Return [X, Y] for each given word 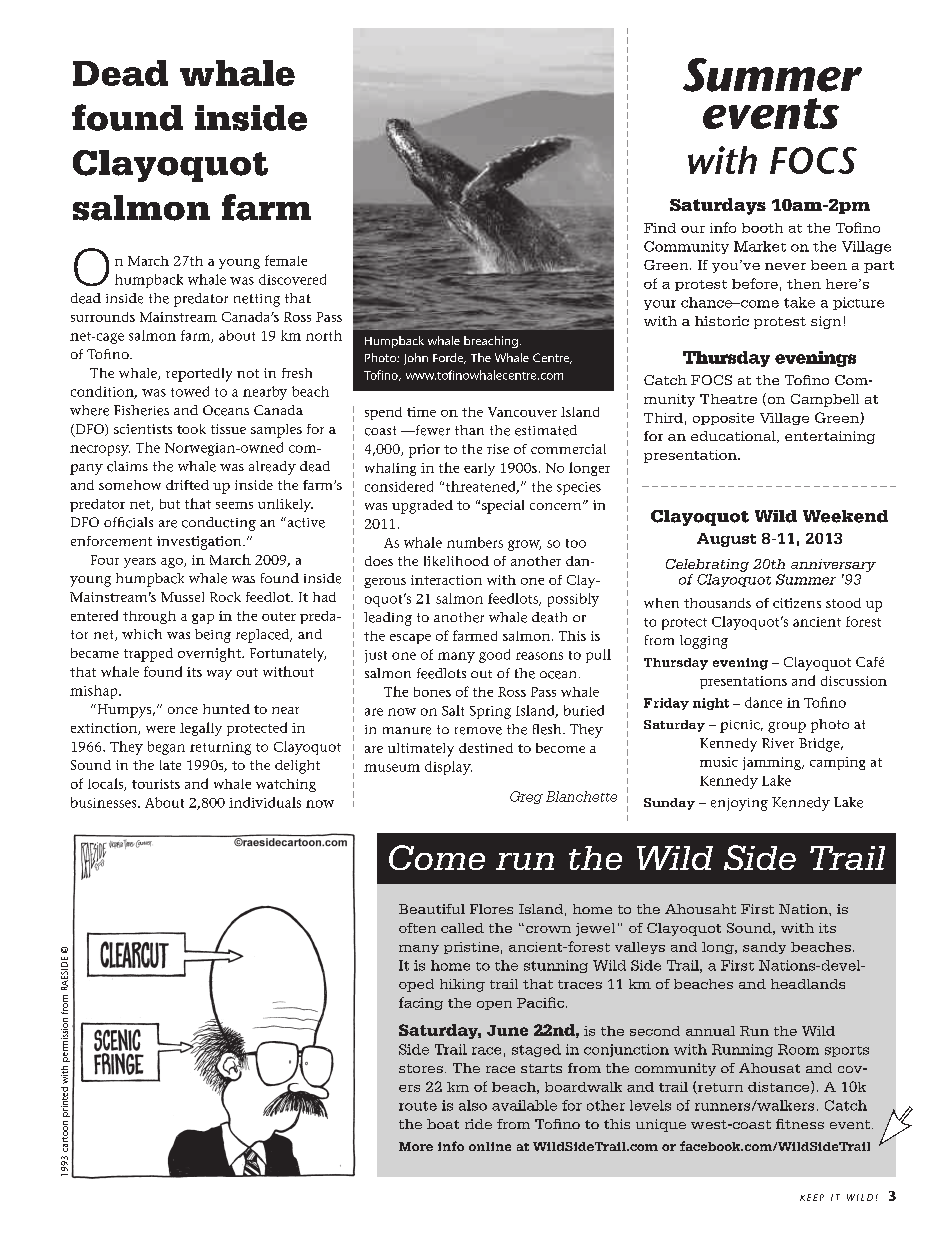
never [785, 266]
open [494, 1005]
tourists [156, 784]
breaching [491, 342]
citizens [797, 603]
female [286, 260]
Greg [526, 797]
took [191, 429]
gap [203, 619]
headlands [808, 984]
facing [421, 1003]
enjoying [739, 804]
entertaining [830, 437]
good [494, 656]
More [416, 1146]
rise [498, 449]
